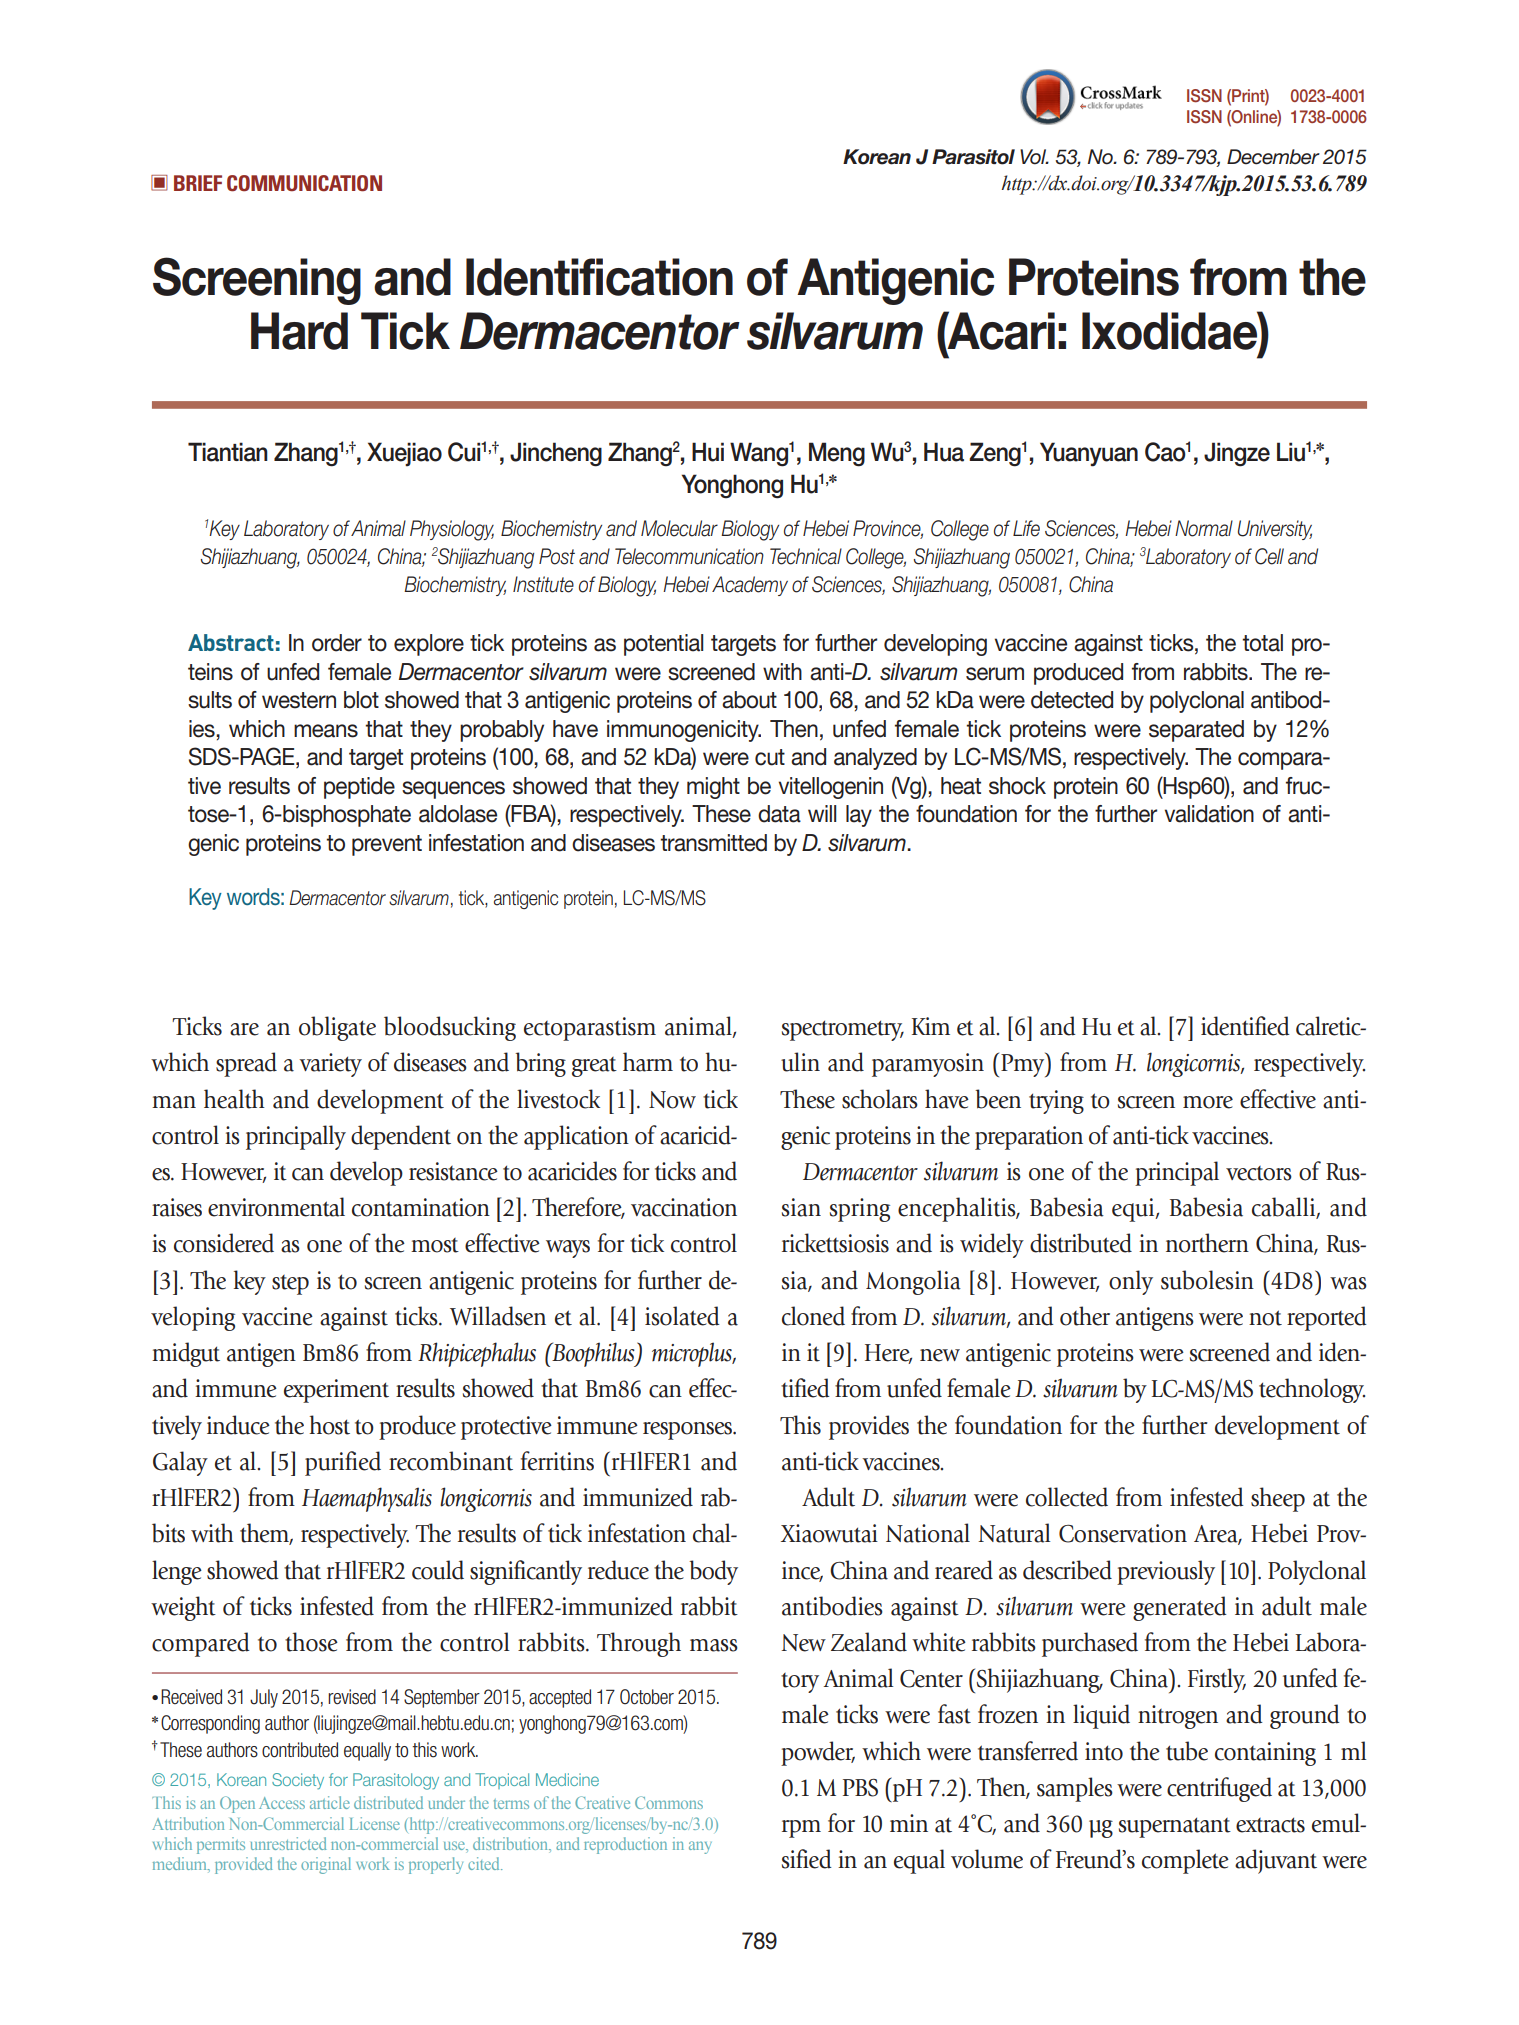  What do you see at coordinates (1273, 157) in the page?
I see `December` at bounding box center [1273, 157].
